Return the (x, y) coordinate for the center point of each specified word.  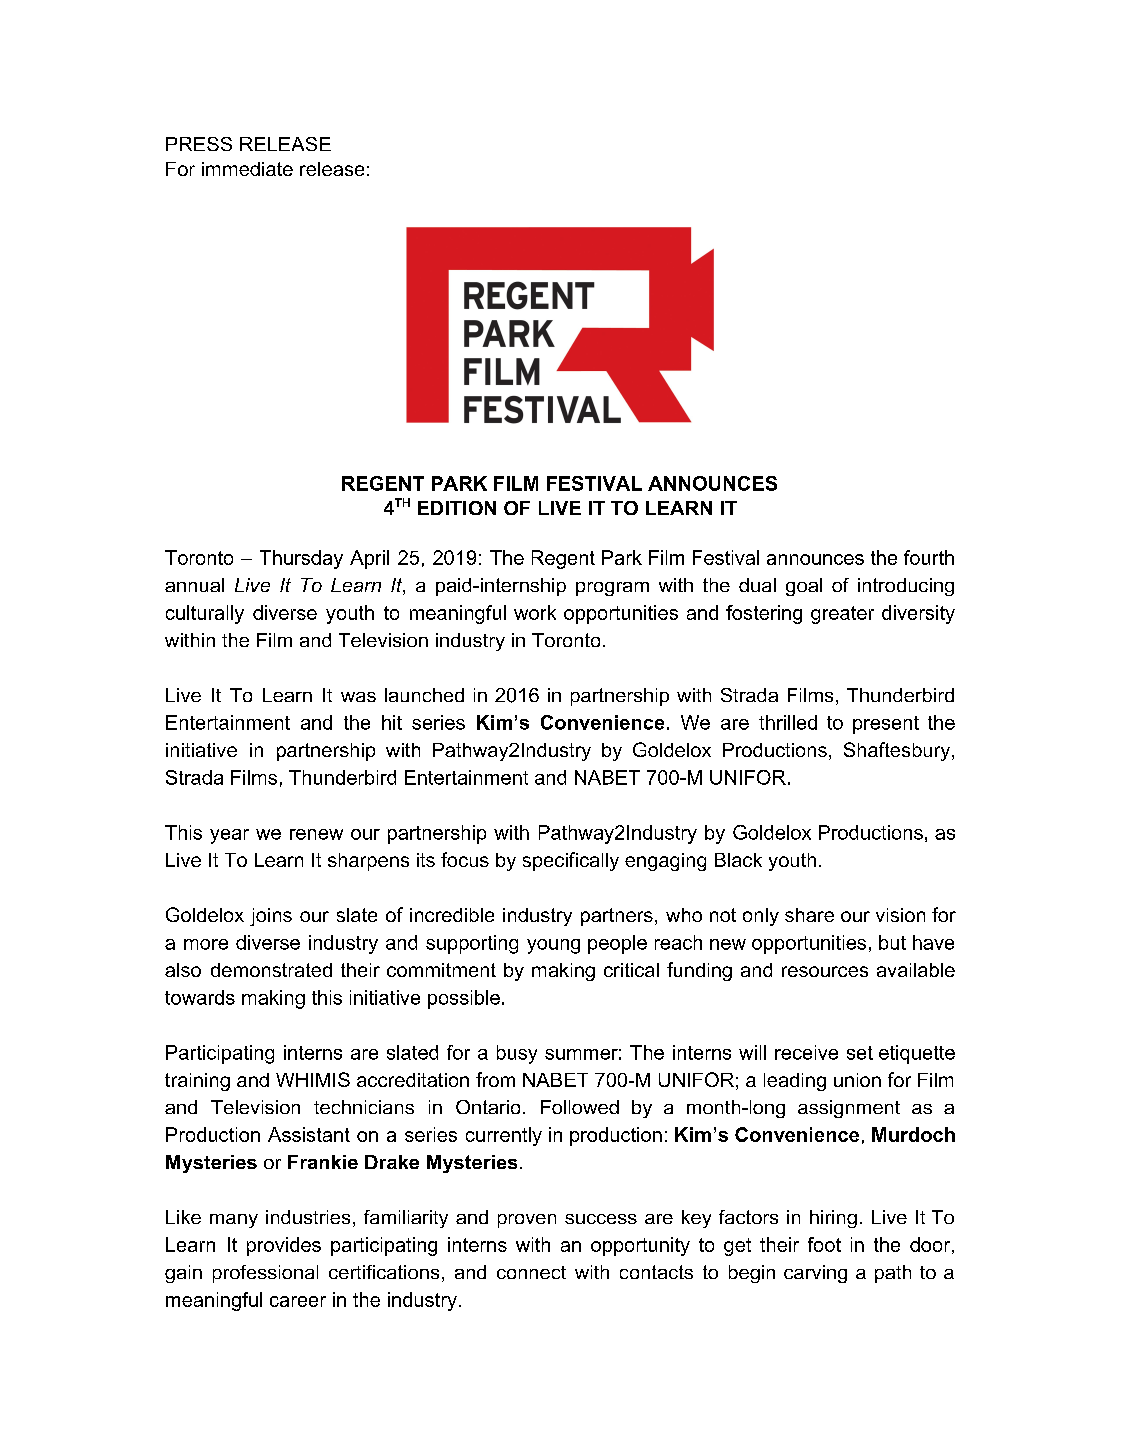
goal (804, 587)
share (809, 915)
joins (271, 917)
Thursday (301, 559)
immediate (247, 169)
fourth (929, 557)
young (553, 946)
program (612, 589)
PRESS (199, 144)
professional (265, 1274)
